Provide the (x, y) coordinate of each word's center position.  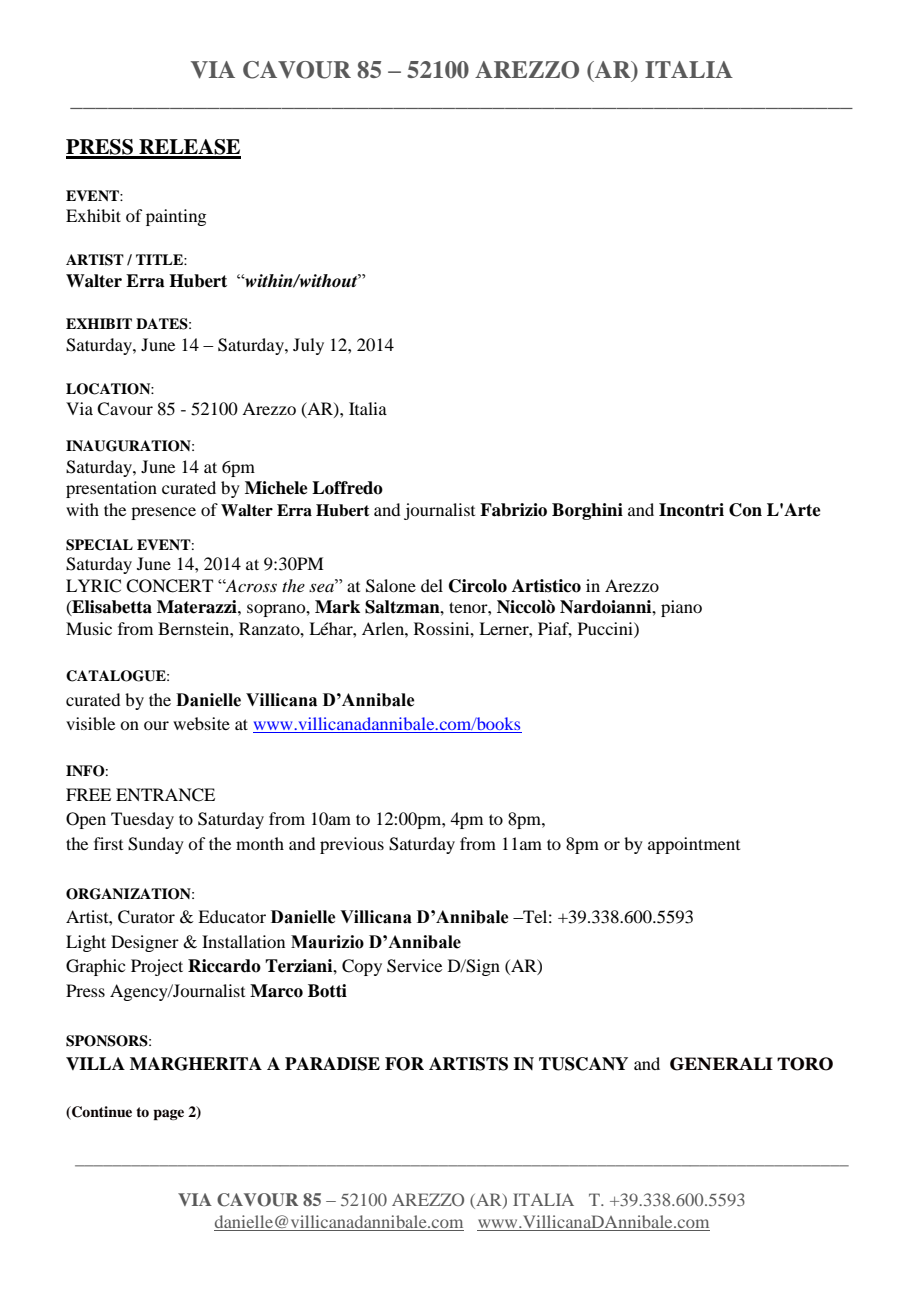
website (201, 723)
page (168, 1115)
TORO (805, 1064)
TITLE (160, 259)
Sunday (156, 845)
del (432, 585)
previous (352, 845)
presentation (111, 489)
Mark (337, 607)
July (308, 346)
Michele (276, 488)
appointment (694, 845)
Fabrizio (513, 510)
